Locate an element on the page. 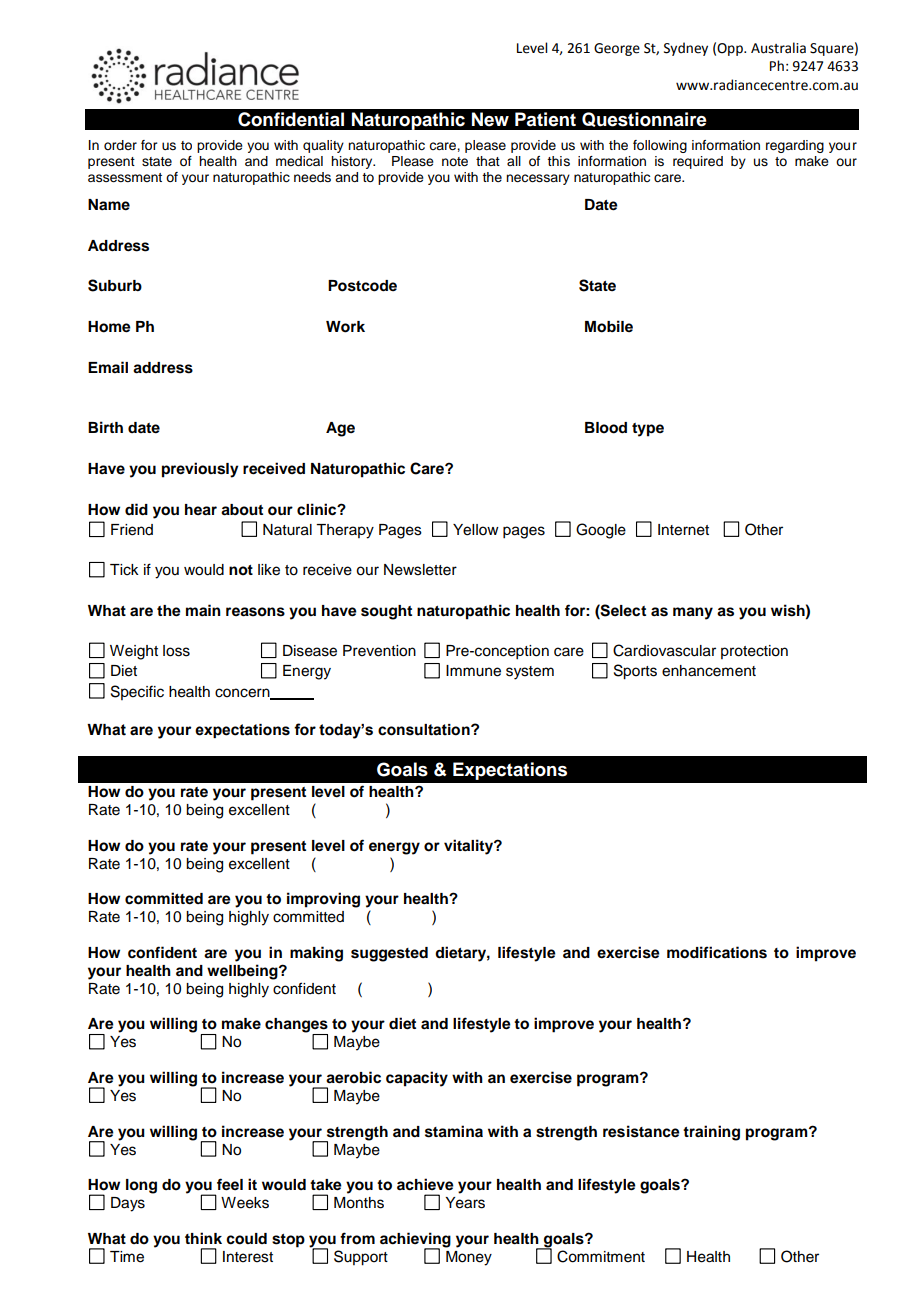 This document has height=1308, width=924. order is located at coordinates (120, 145).
